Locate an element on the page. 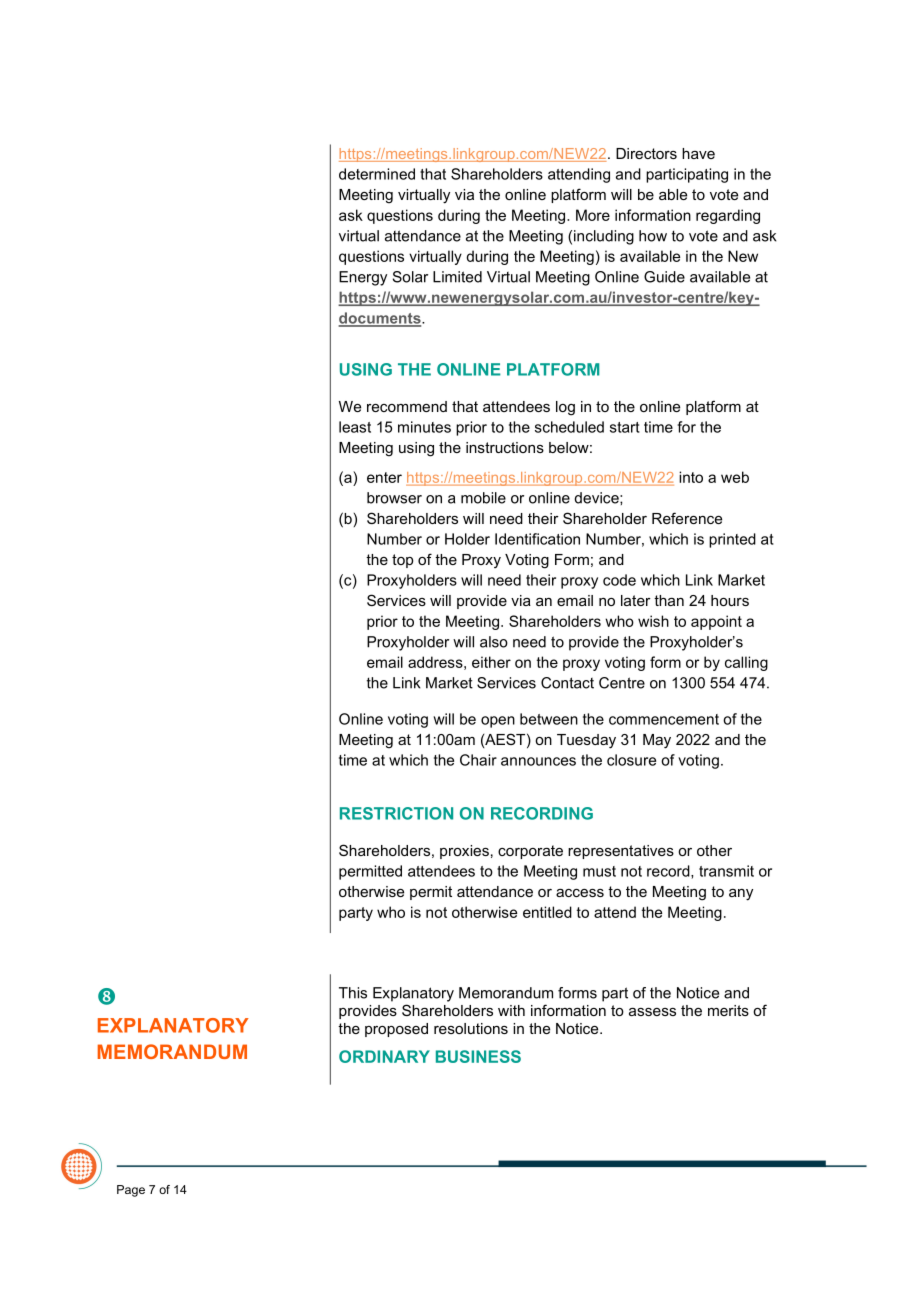 The width and height of the document is (924, 1308). RESTRICTION is located at coordinates (396, 813).
